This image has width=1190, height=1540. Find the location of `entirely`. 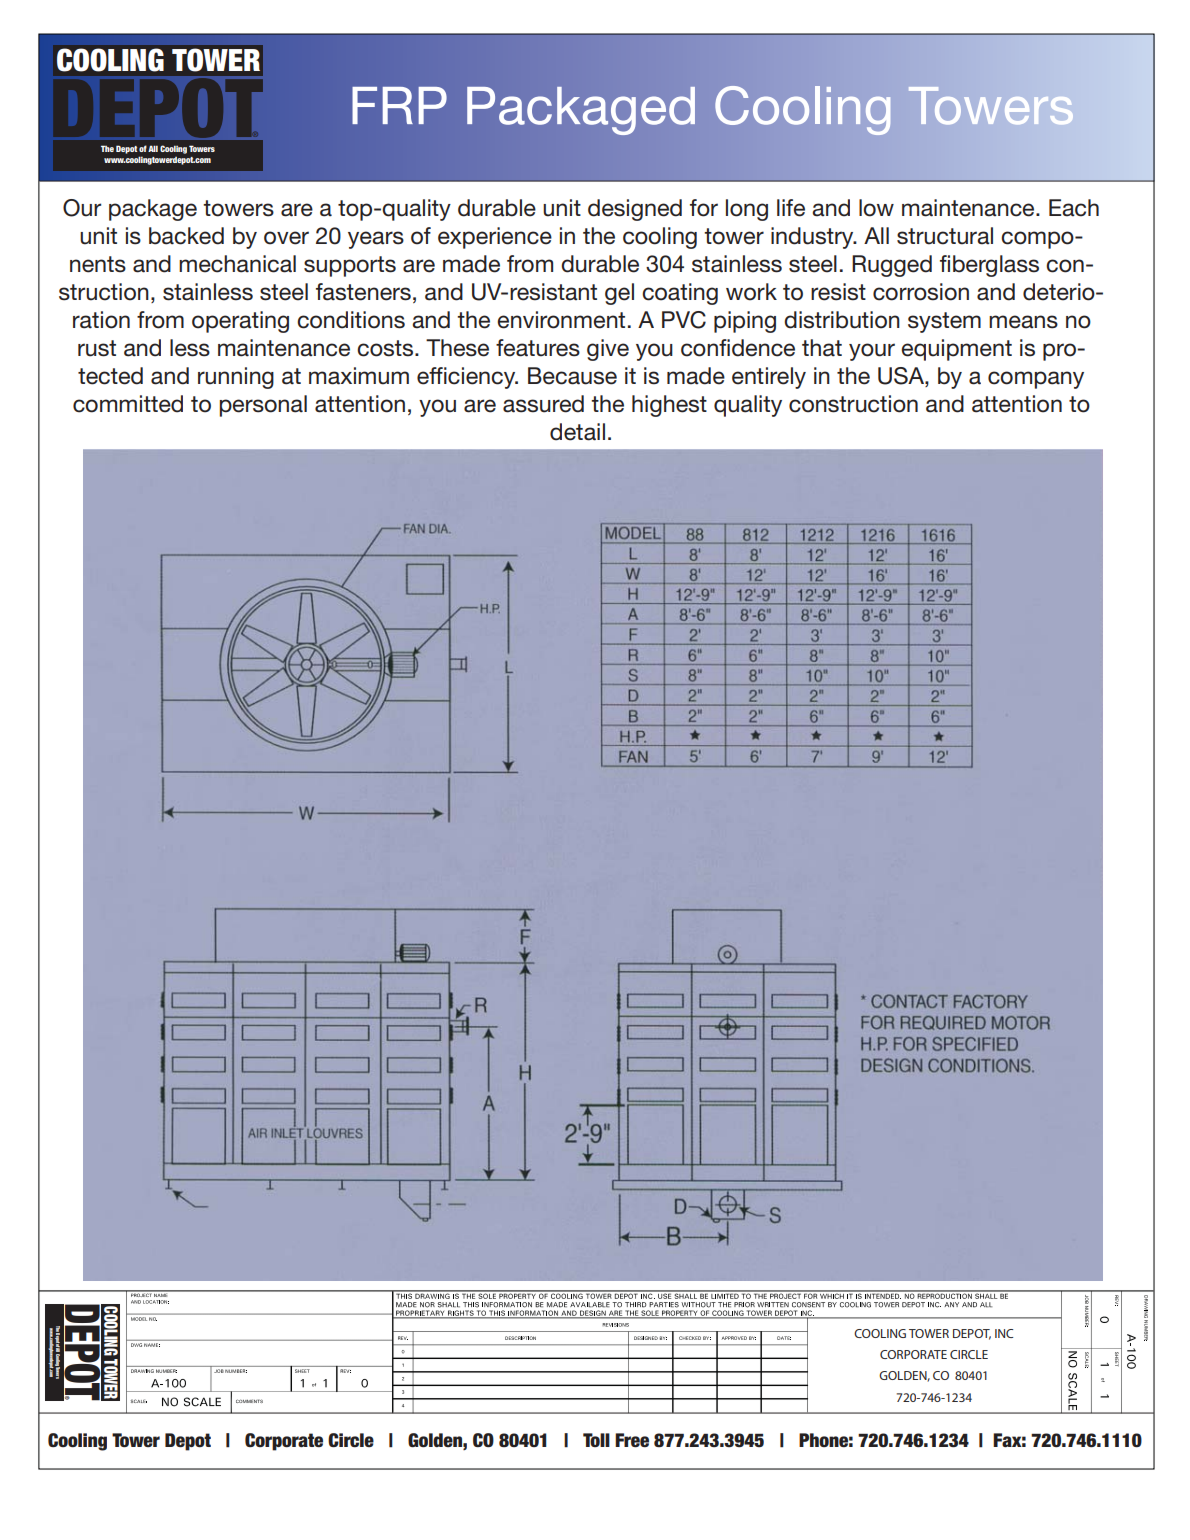

entirely is located at coordinates (769, 378).
